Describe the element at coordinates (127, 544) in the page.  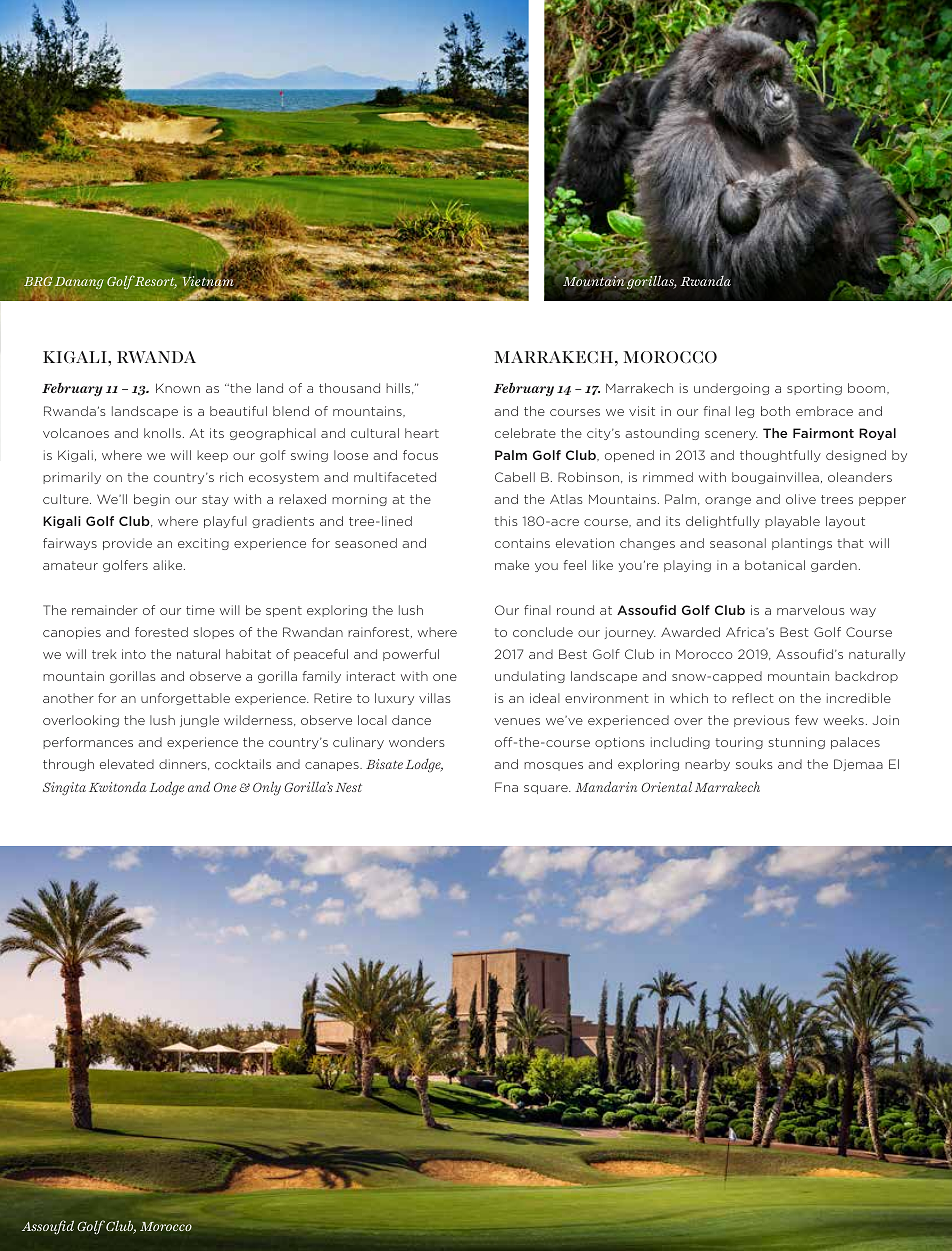
I see `provide` at that location.
